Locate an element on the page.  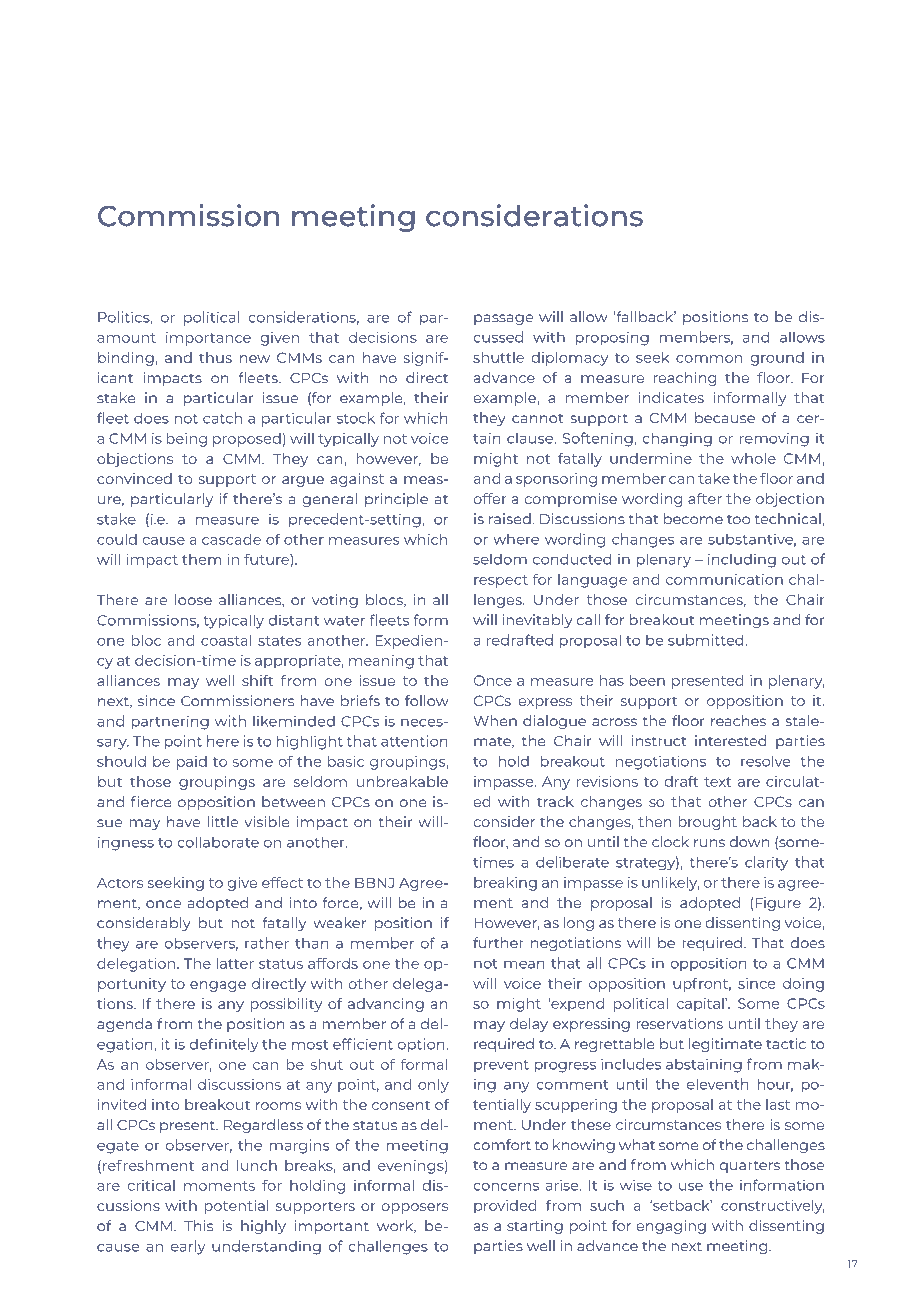
paid is located at coordinates (192, 763).
